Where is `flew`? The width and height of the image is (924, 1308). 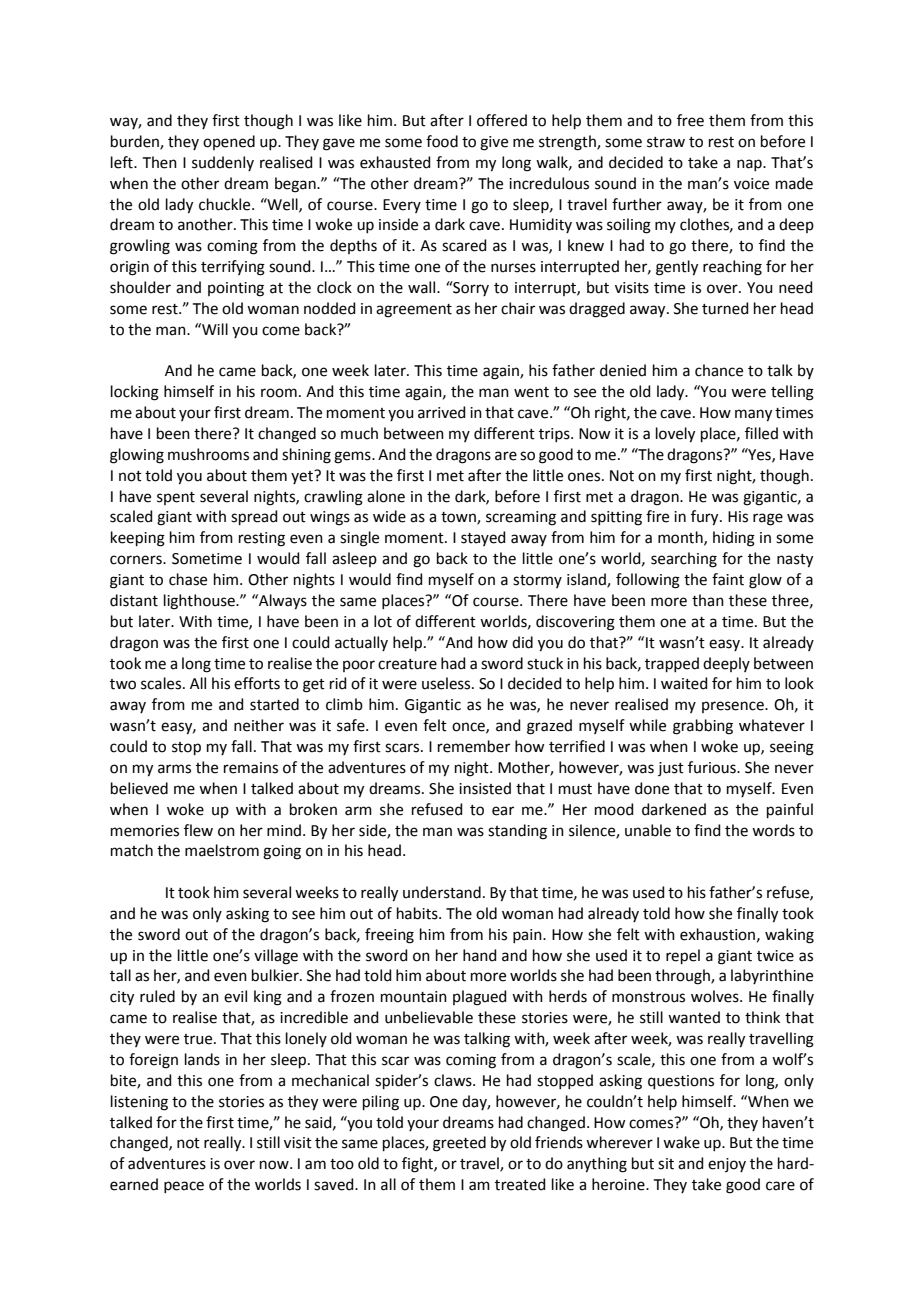 flew is located at coordinates (198, 830).
